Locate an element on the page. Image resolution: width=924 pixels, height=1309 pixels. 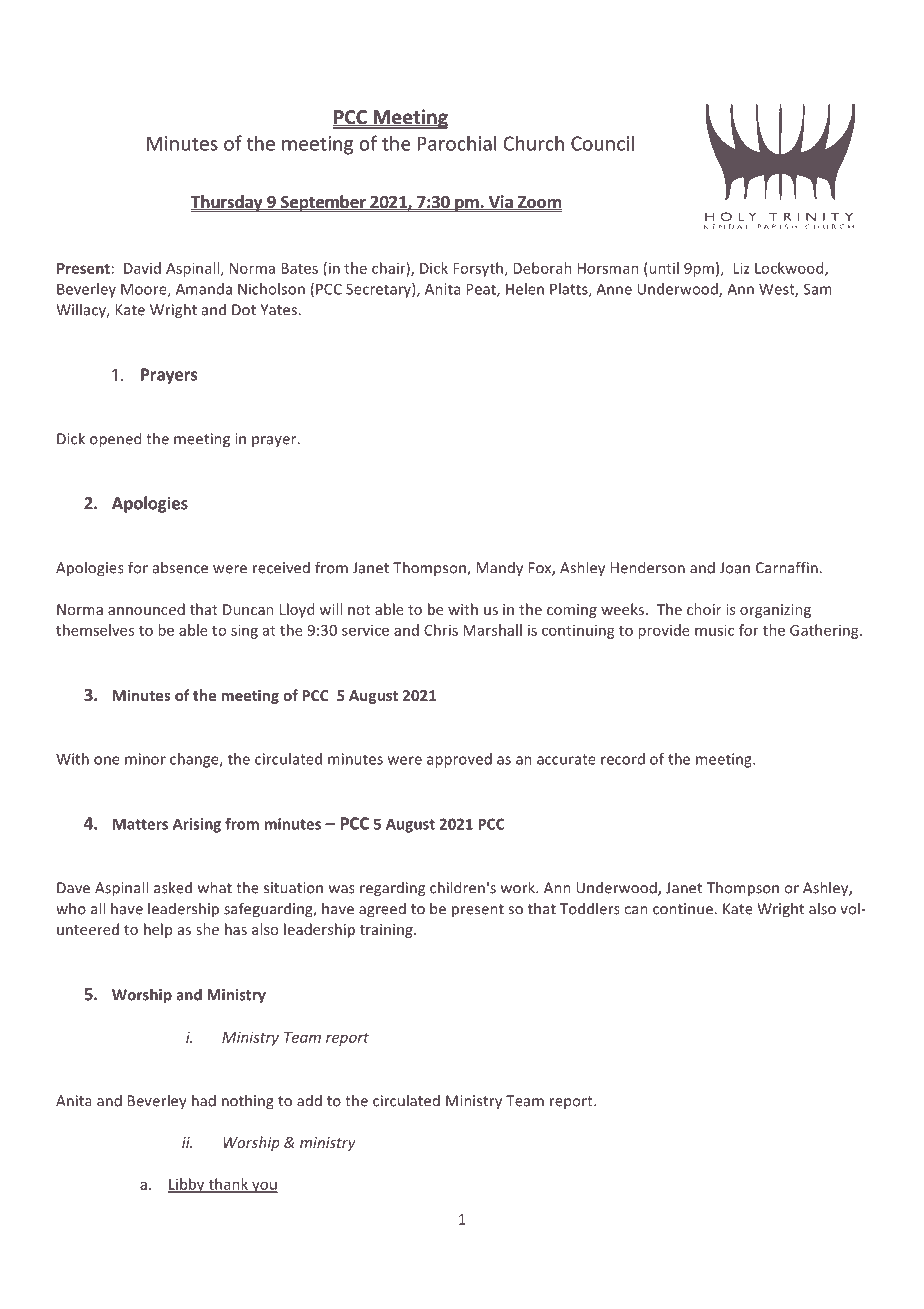
Parochial is located at coordinates (457, 143).
